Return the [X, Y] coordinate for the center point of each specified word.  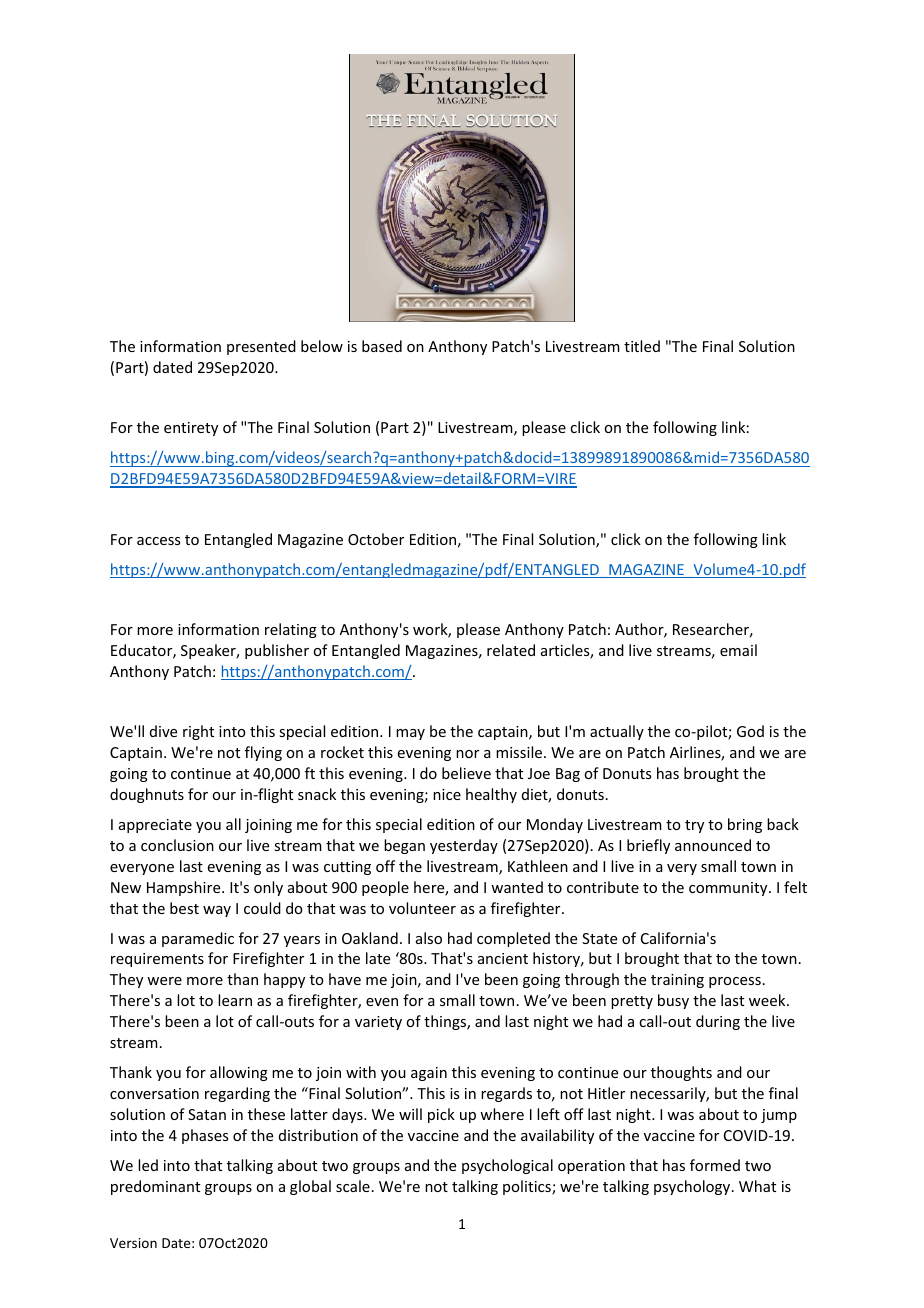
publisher [277, 651]
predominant [155, 1187]
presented [261, 347]
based [382, 346]
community [729, 889]
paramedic [198, 939]
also [429, 938]
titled [642, 346]
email [738, 650]
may [410, 734]
